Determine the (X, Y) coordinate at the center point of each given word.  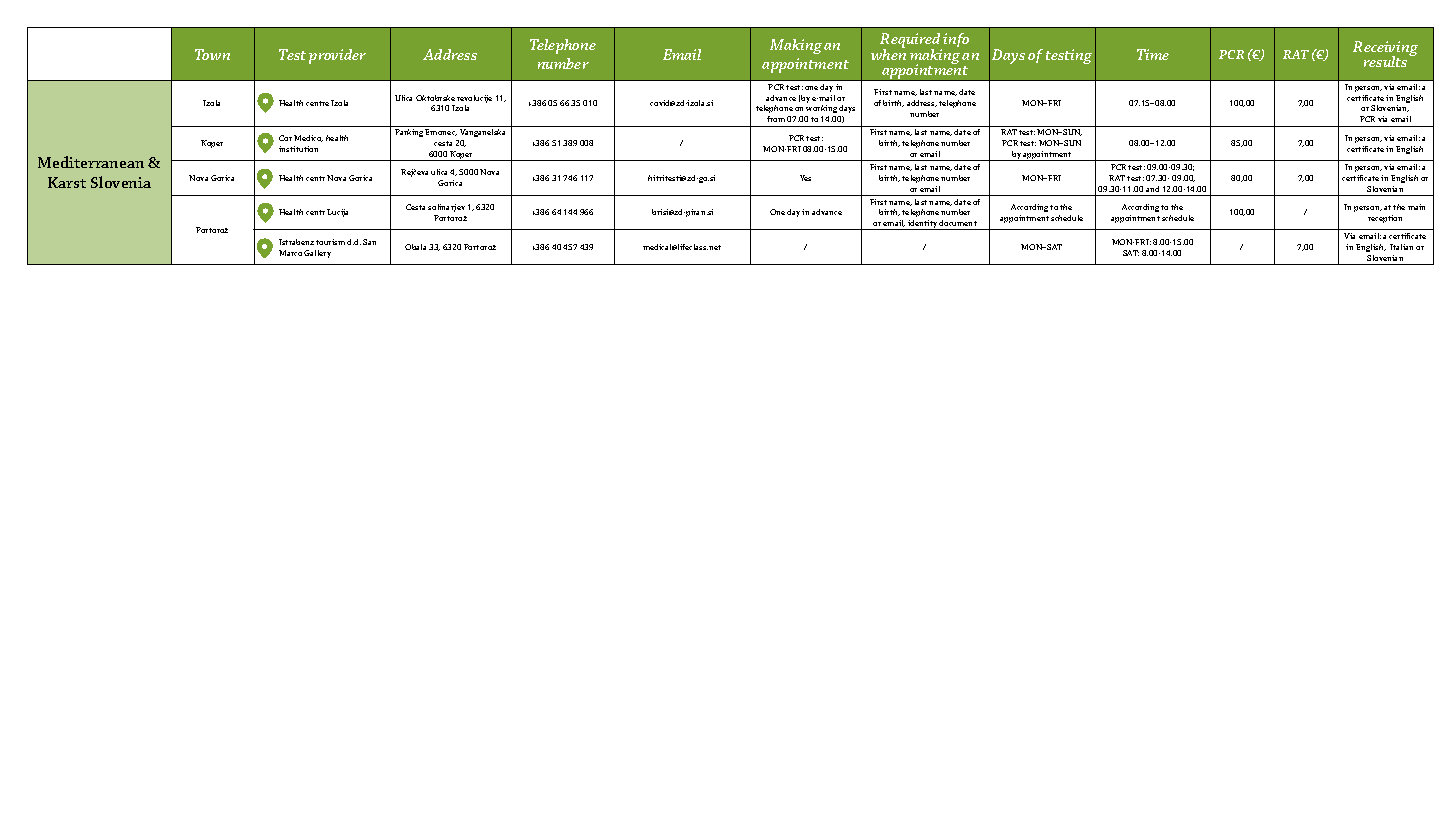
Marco (290, 253)
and (1152, 189)
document (958, 223)
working (822, 111)
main (1416, 207)
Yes (805, 178)
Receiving (1385, 50)
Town (212, 54)
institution (298, 149)
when (888, 53)
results (1387, 60)
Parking (410, 133)
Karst (67, 182)
